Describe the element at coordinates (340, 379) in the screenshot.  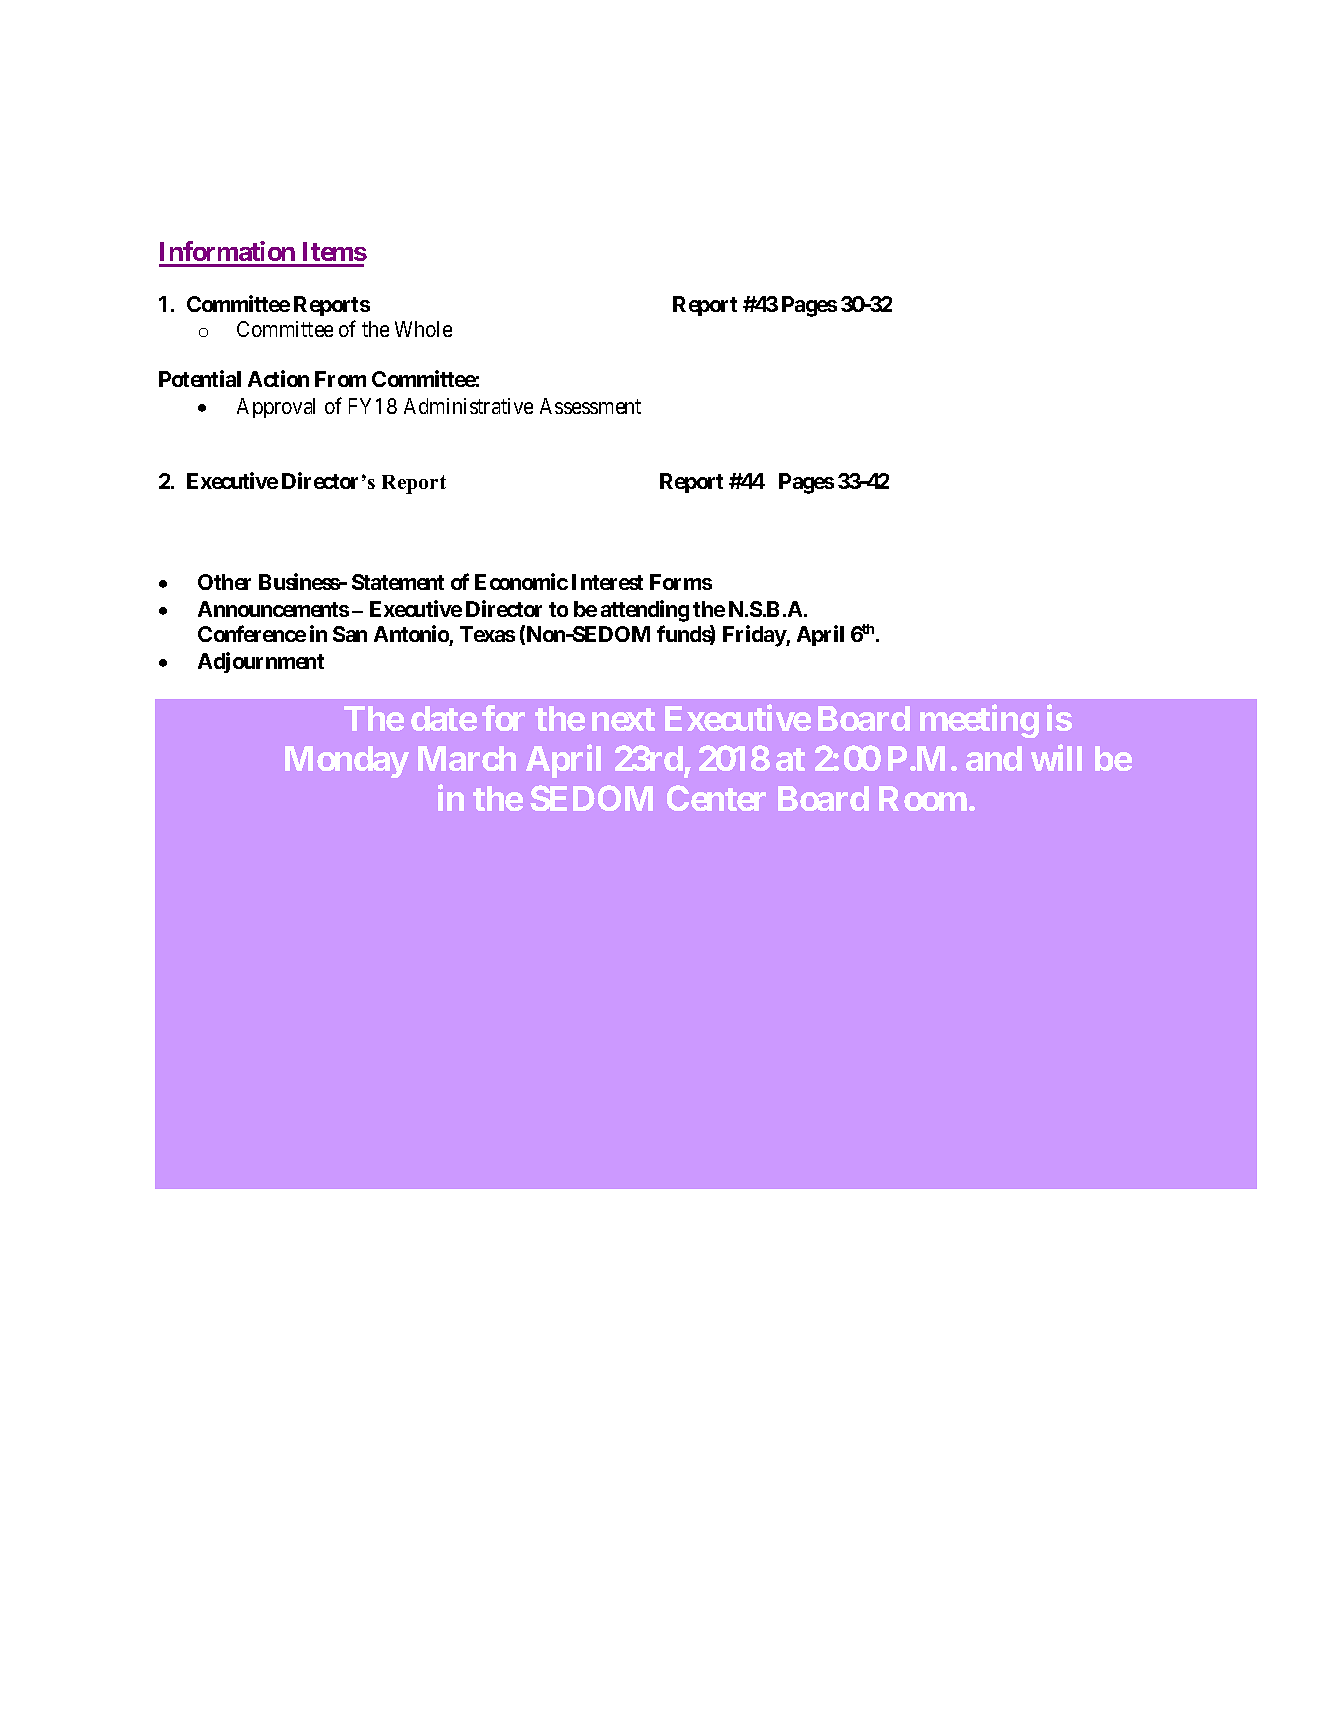
I see `From` at that location.
